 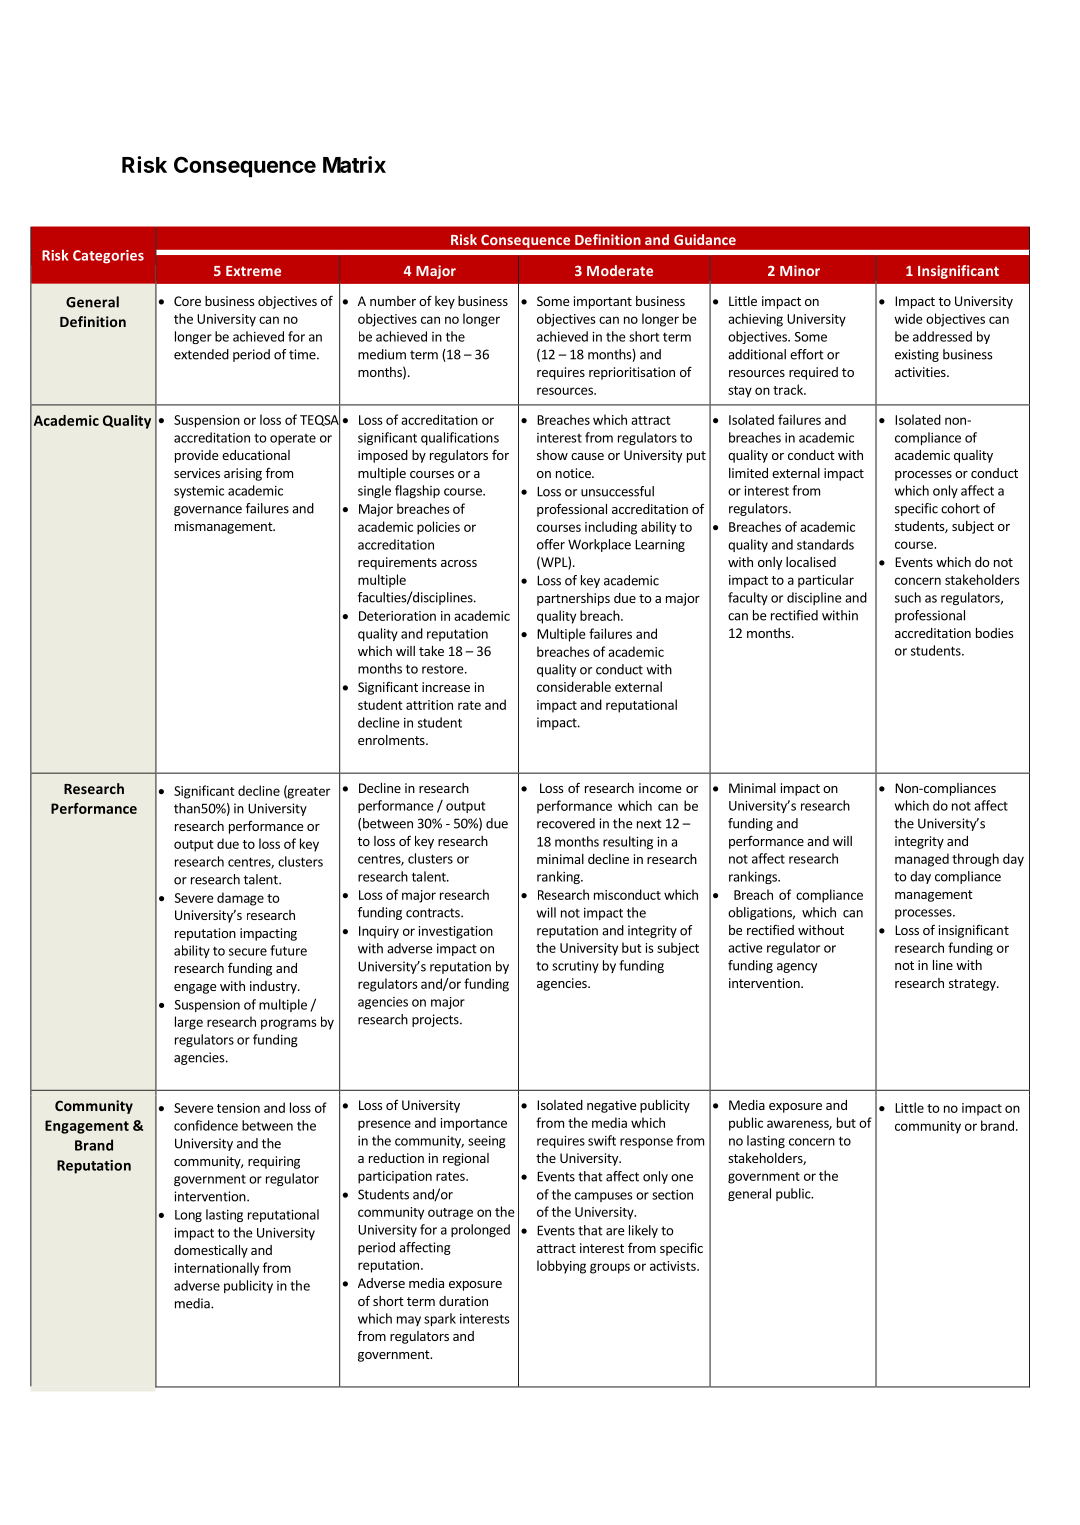 What do you see at coordinates (574, 686) in the screenshot?
I see `considerable` at bounding box center [574, 686].
